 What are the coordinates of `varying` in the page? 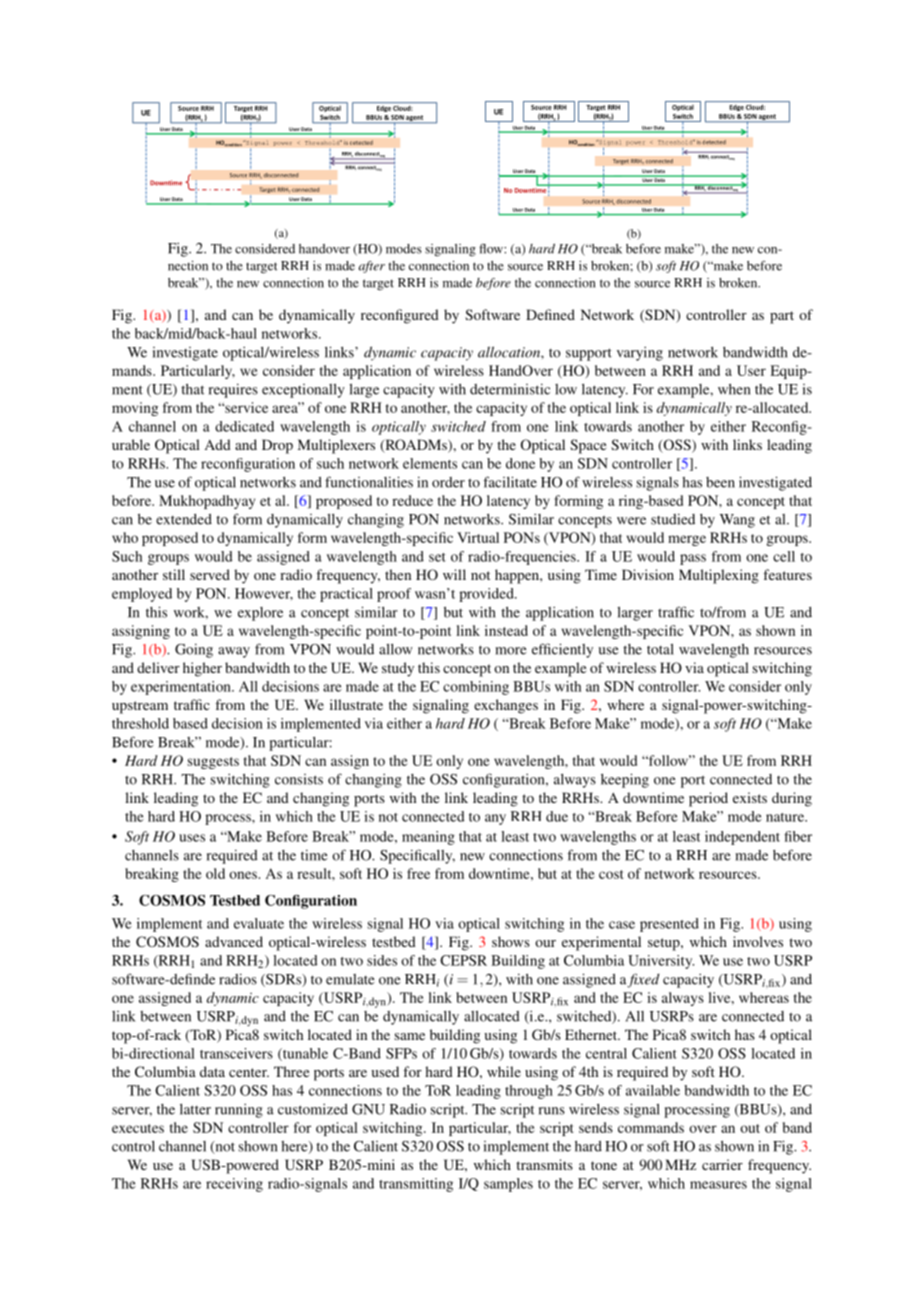 It's located at (640, 354).
